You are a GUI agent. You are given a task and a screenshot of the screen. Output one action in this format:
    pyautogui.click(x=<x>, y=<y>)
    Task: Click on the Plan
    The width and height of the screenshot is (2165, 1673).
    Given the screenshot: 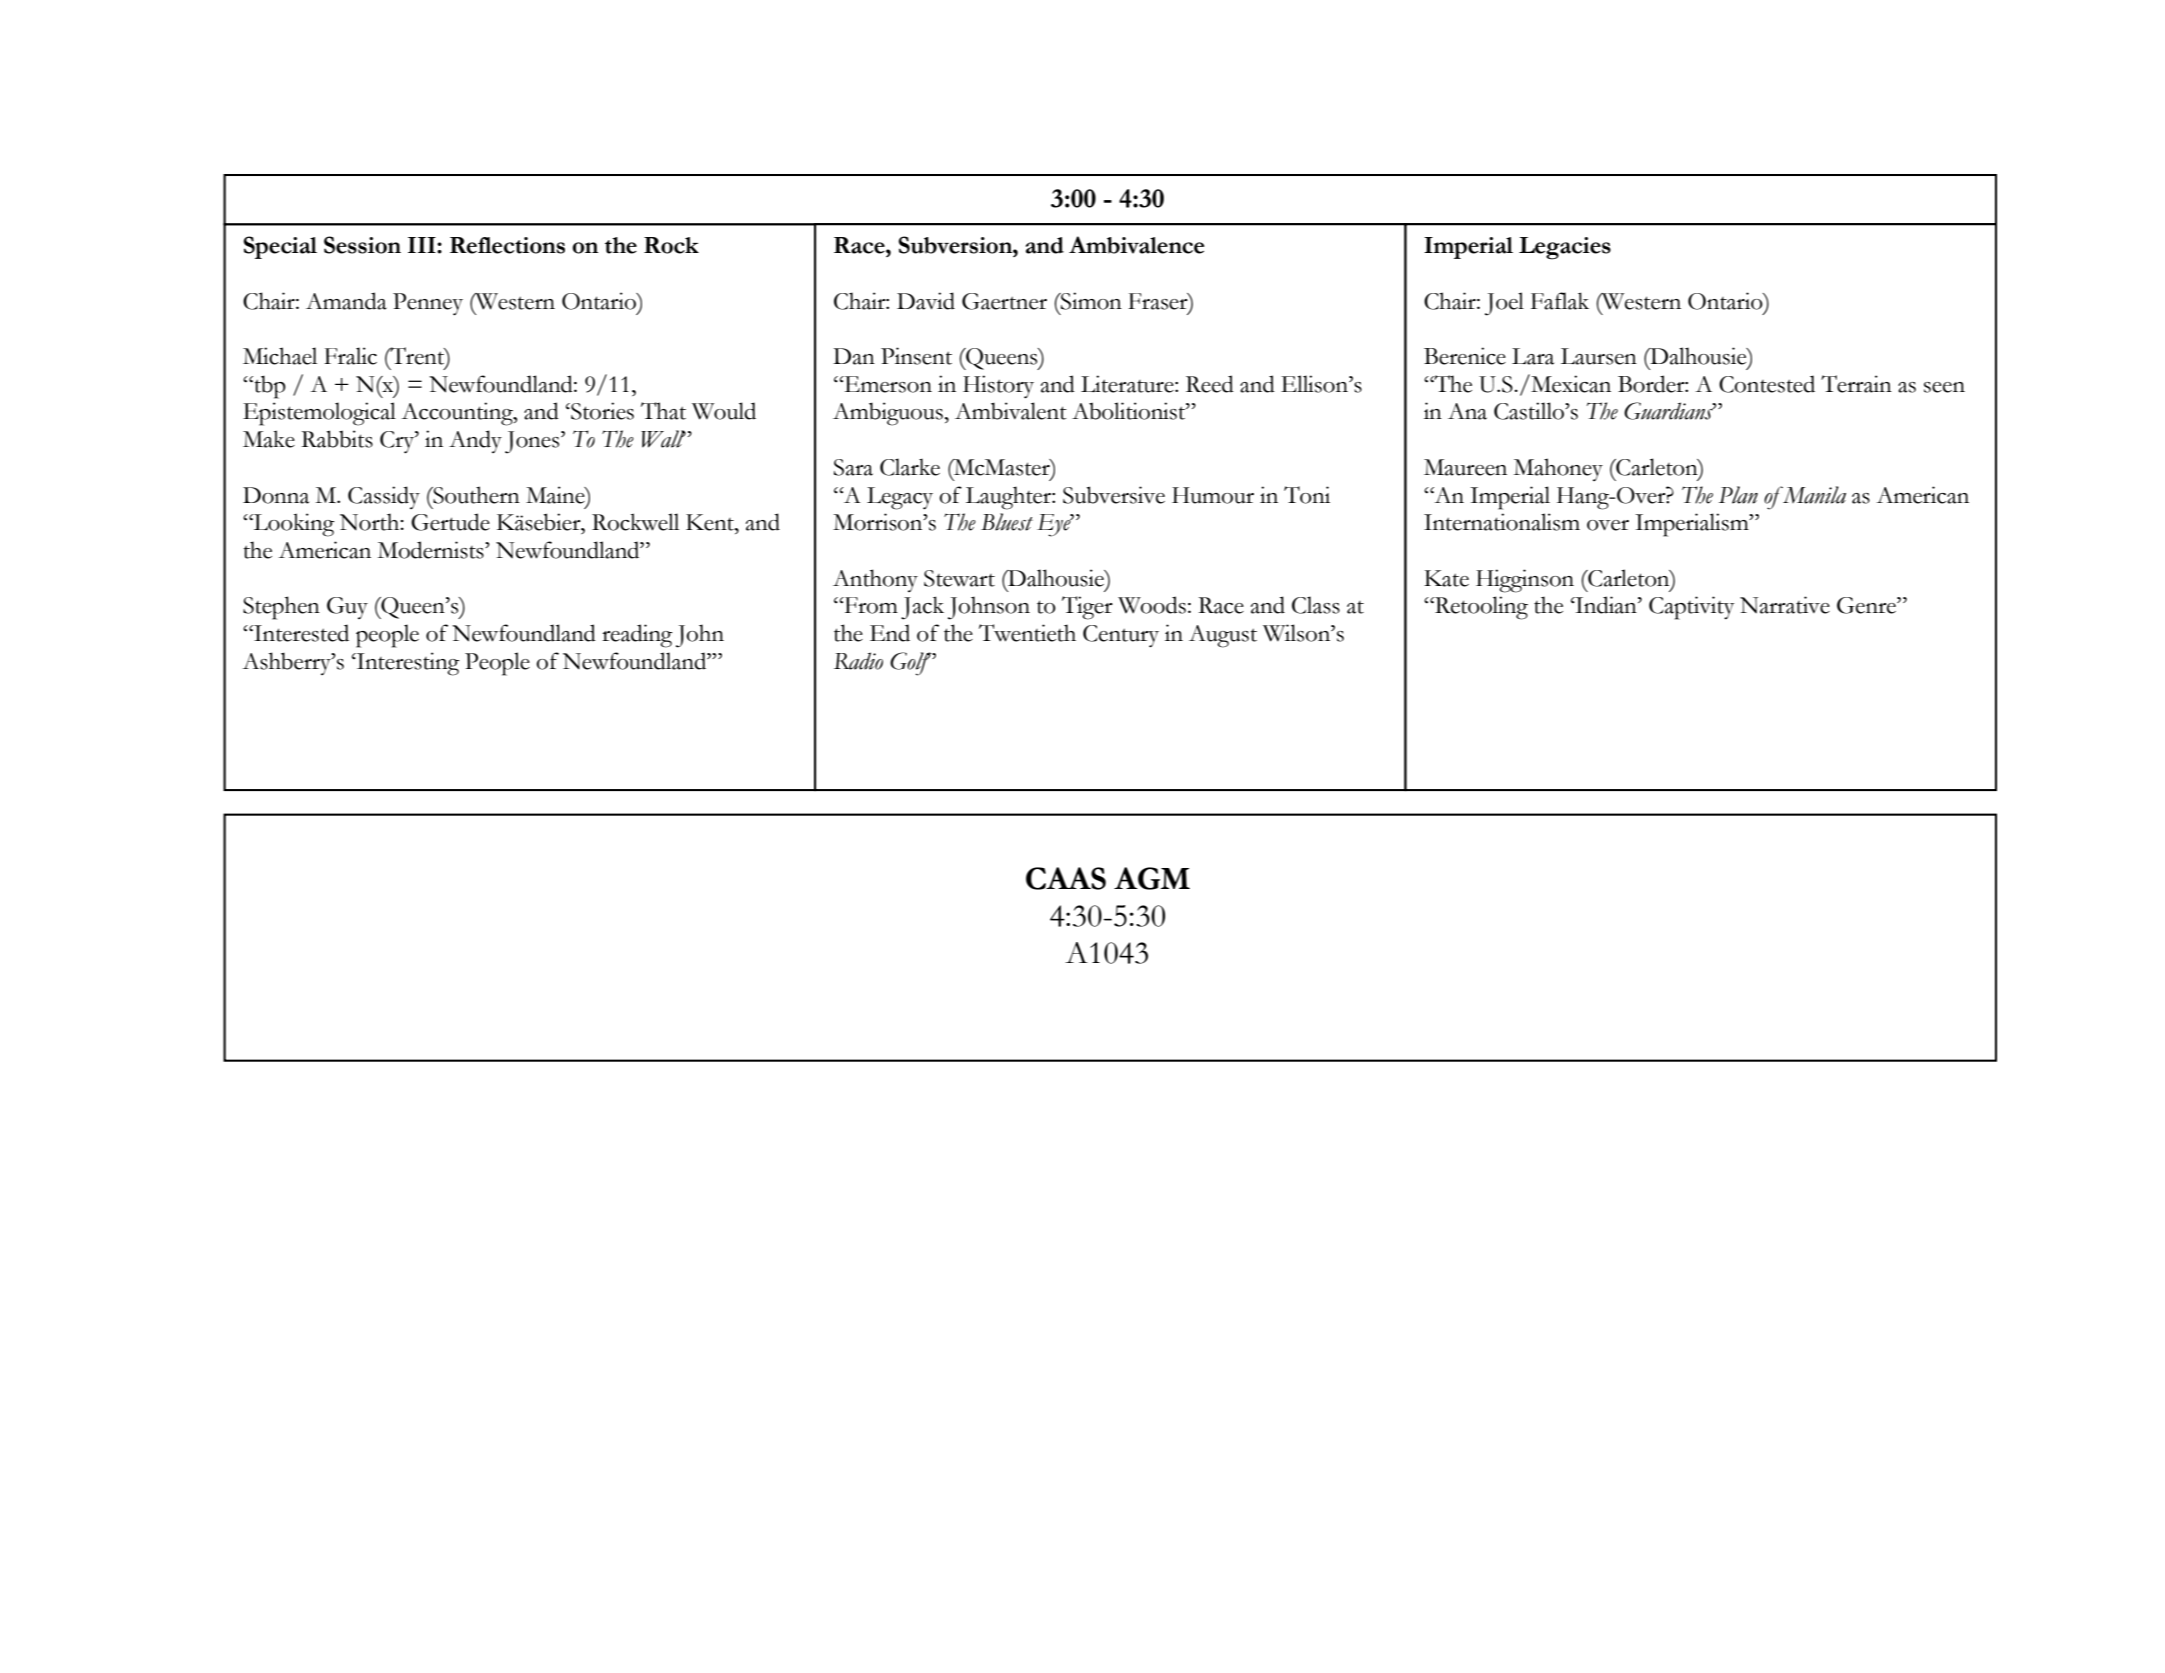 What is the action you would take?
    pyautogui.click(x=1738, y=495)
